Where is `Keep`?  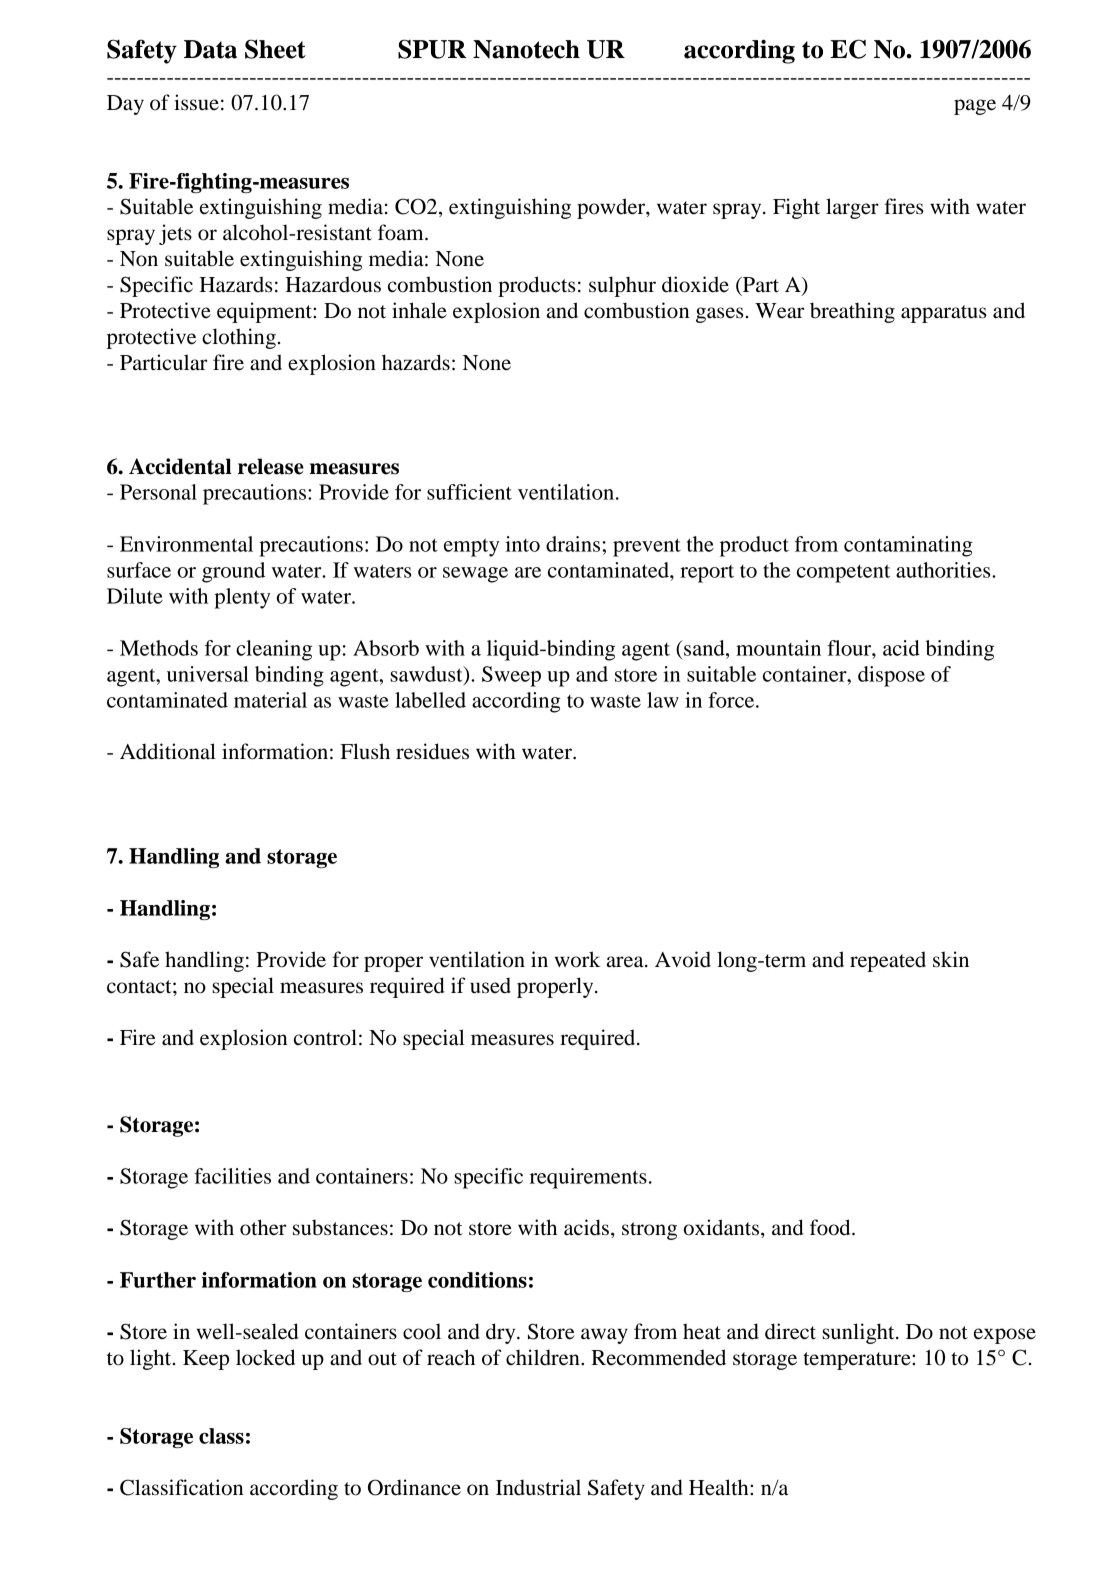
Keep is located at coordinates (206, 1360).
